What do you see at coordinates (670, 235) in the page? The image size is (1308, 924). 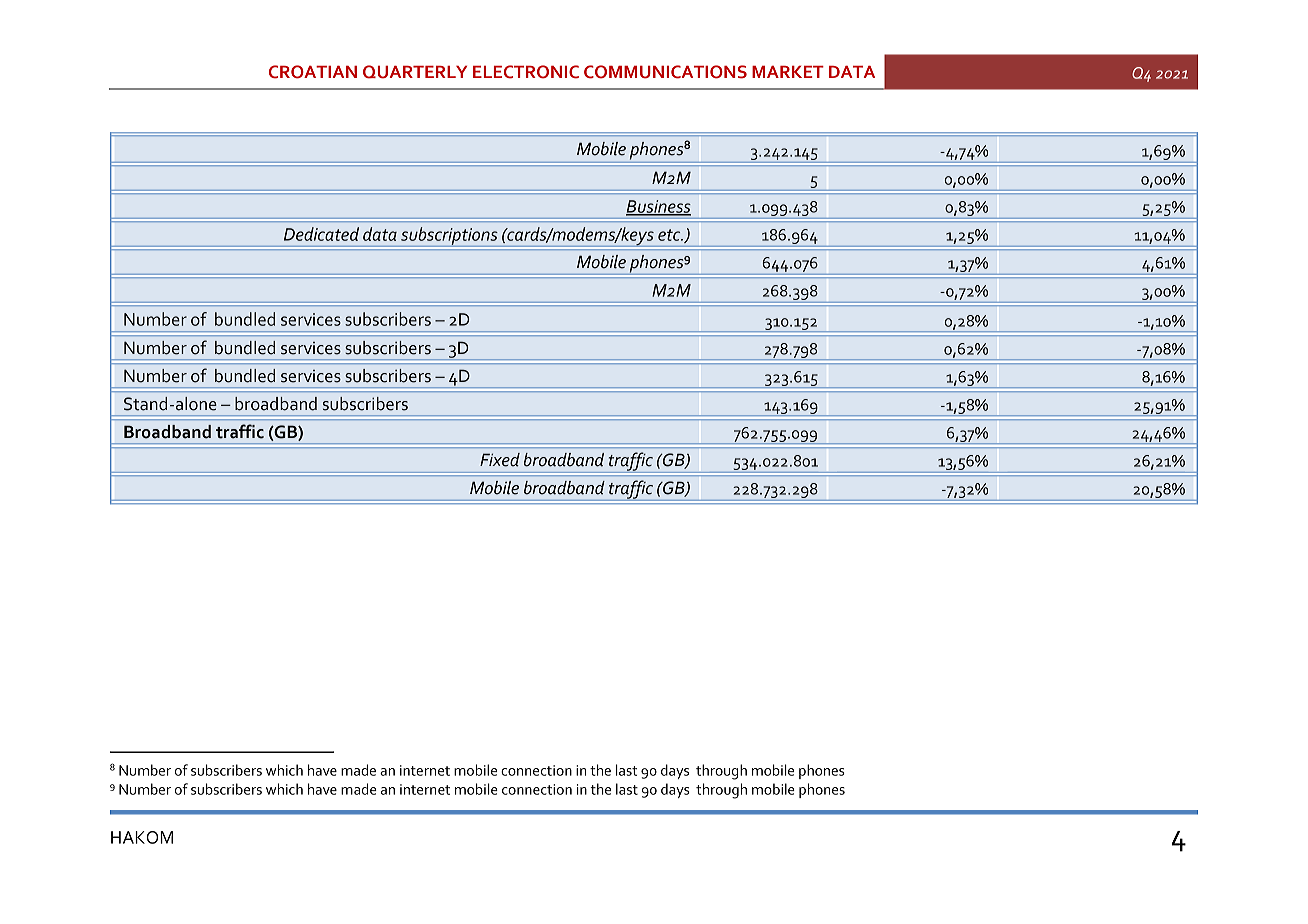 I see `etc` at bounding box center [670, 235].
